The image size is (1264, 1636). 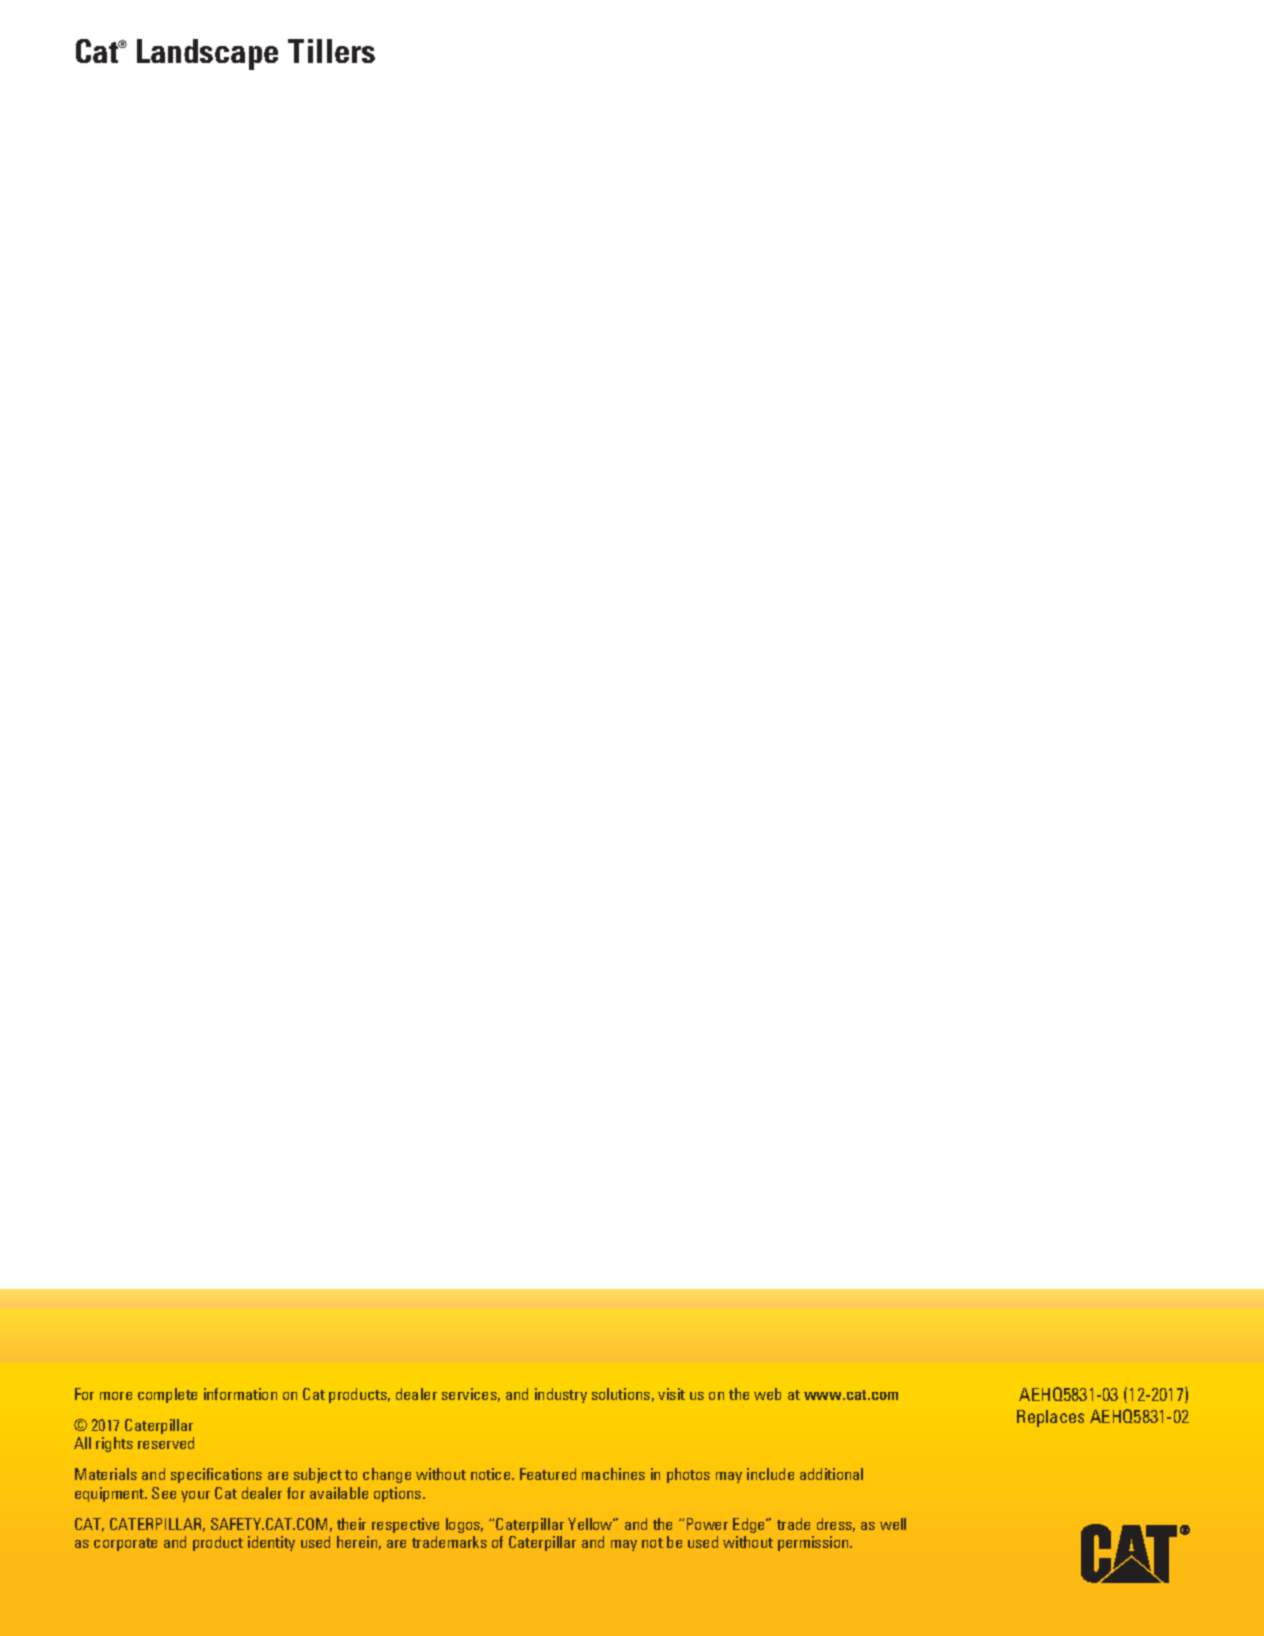 What do you see at coordinates (1050, 1418) in the image?
I see `Replaces` at bounding box center [1050, 1418].
